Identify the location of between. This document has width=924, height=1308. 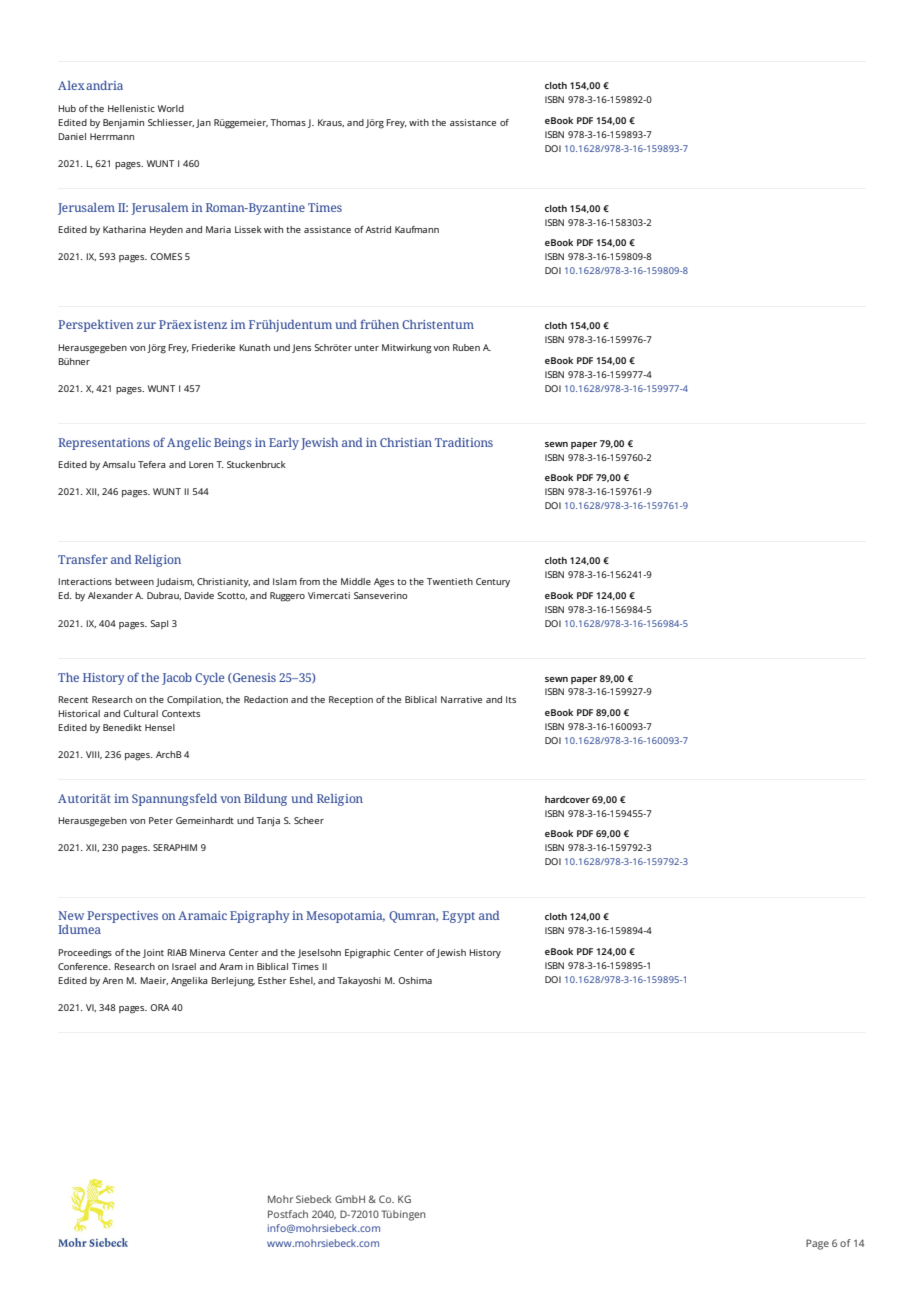
(134, 581).
